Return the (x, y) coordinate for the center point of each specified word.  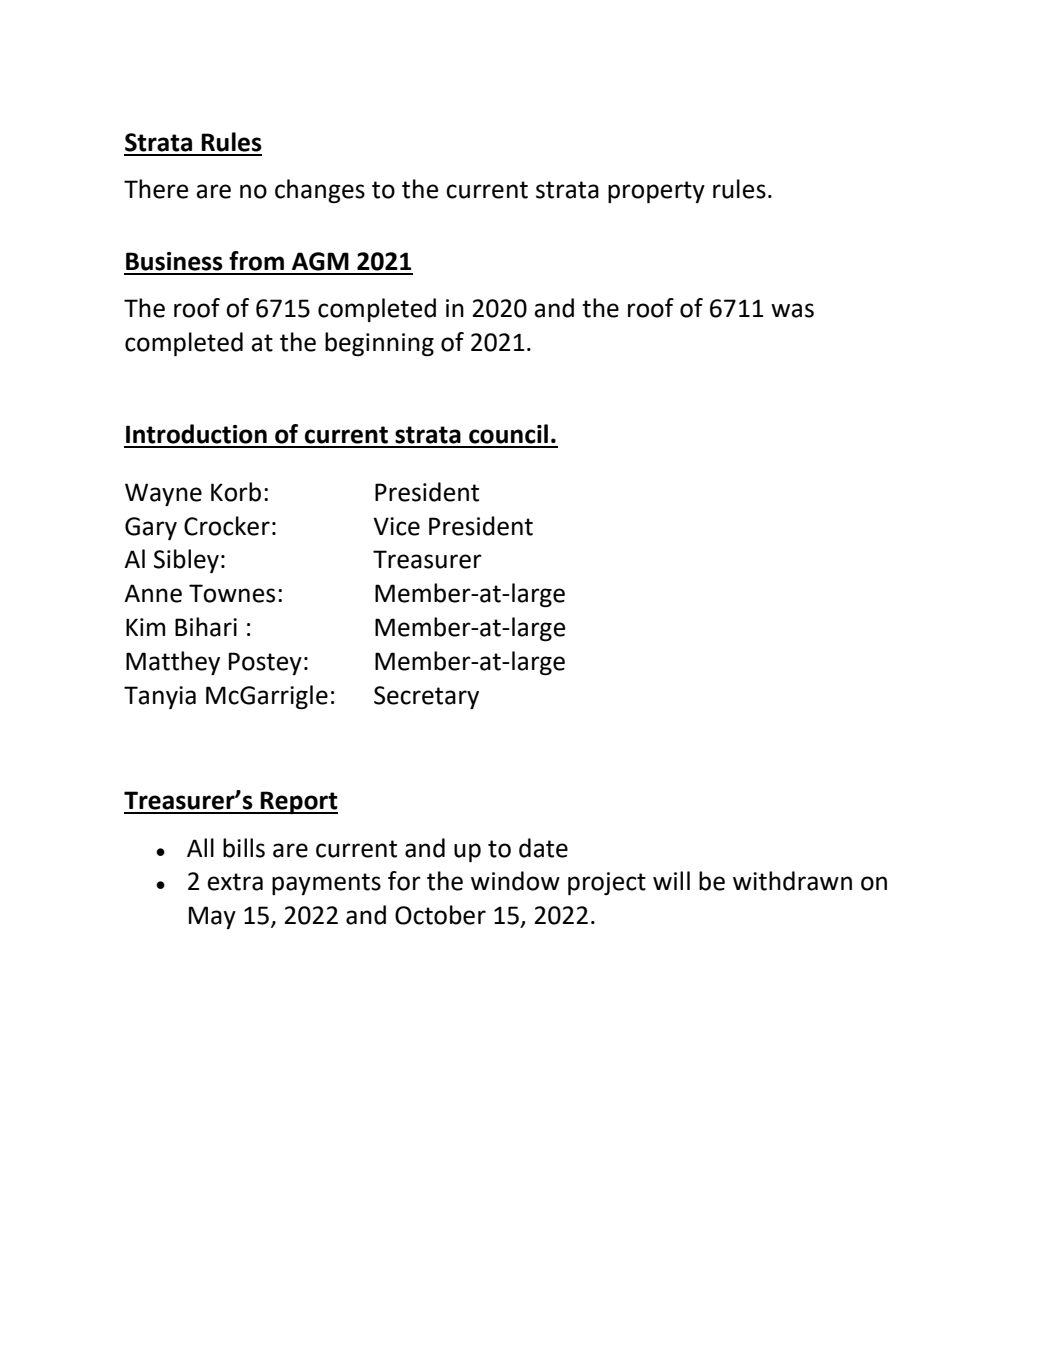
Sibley (186, 561)
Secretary (426, 697)
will (671, 880)
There (156, 189)
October (440, 915)
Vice (396, 526)
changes (320, 191)
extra (235, 882)
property (656, 192)
